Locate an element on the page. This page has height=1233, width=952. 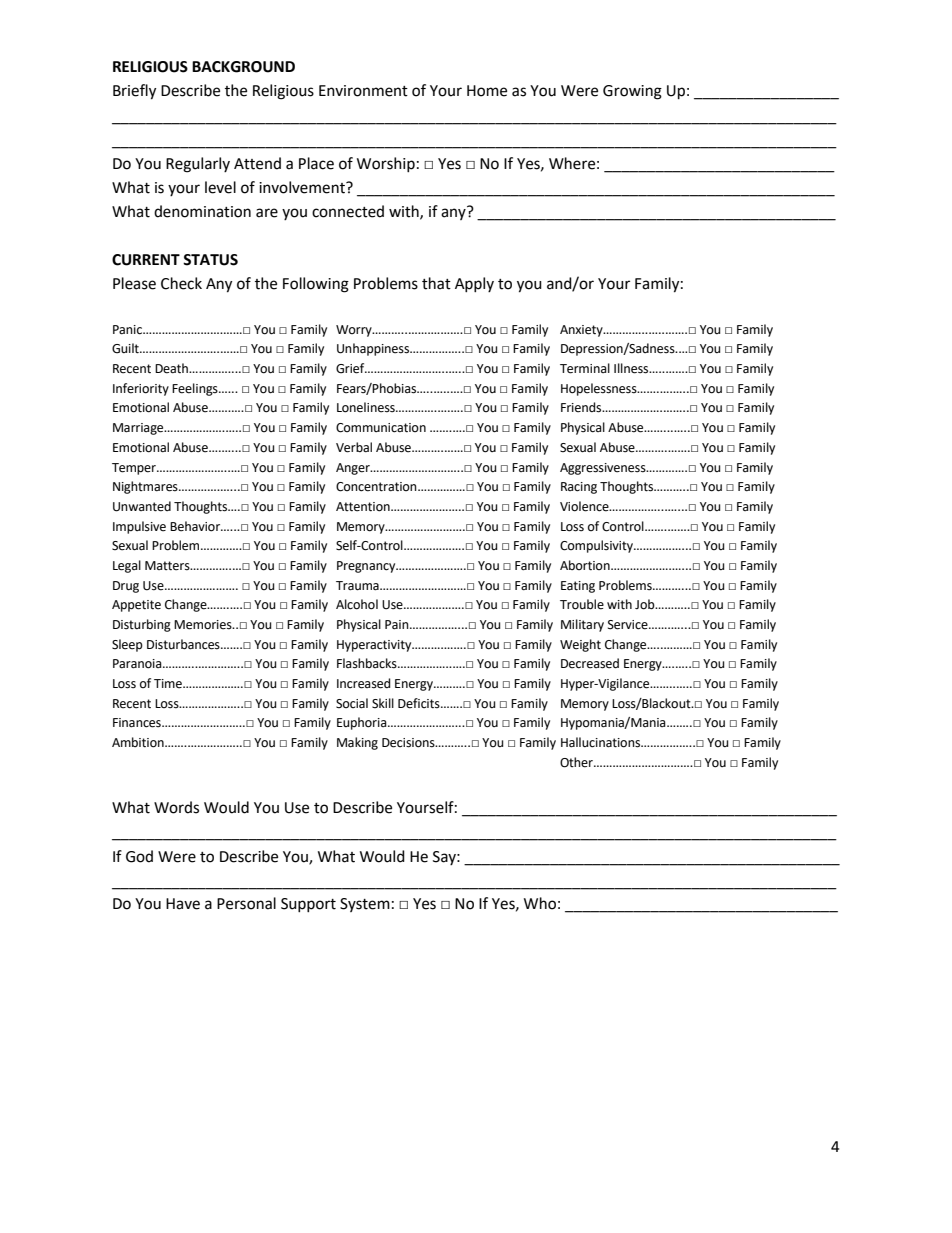
Racing is located at coordinates (579, 488).
